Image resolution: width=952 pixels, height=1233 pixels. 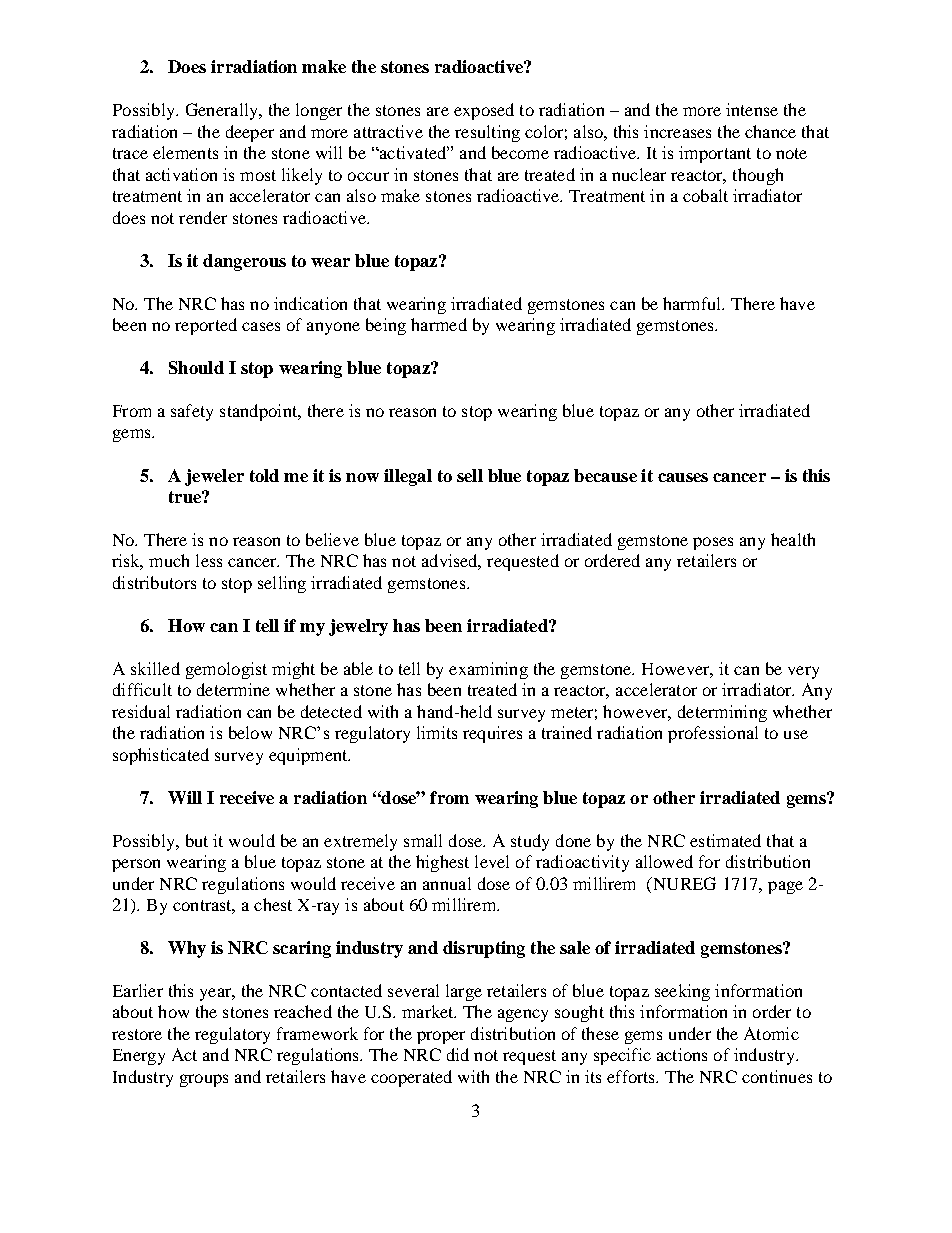 What do you see at coordinates (693, 303) in the screenshot?
I see `harmful` at bounding box center [693, 303].
